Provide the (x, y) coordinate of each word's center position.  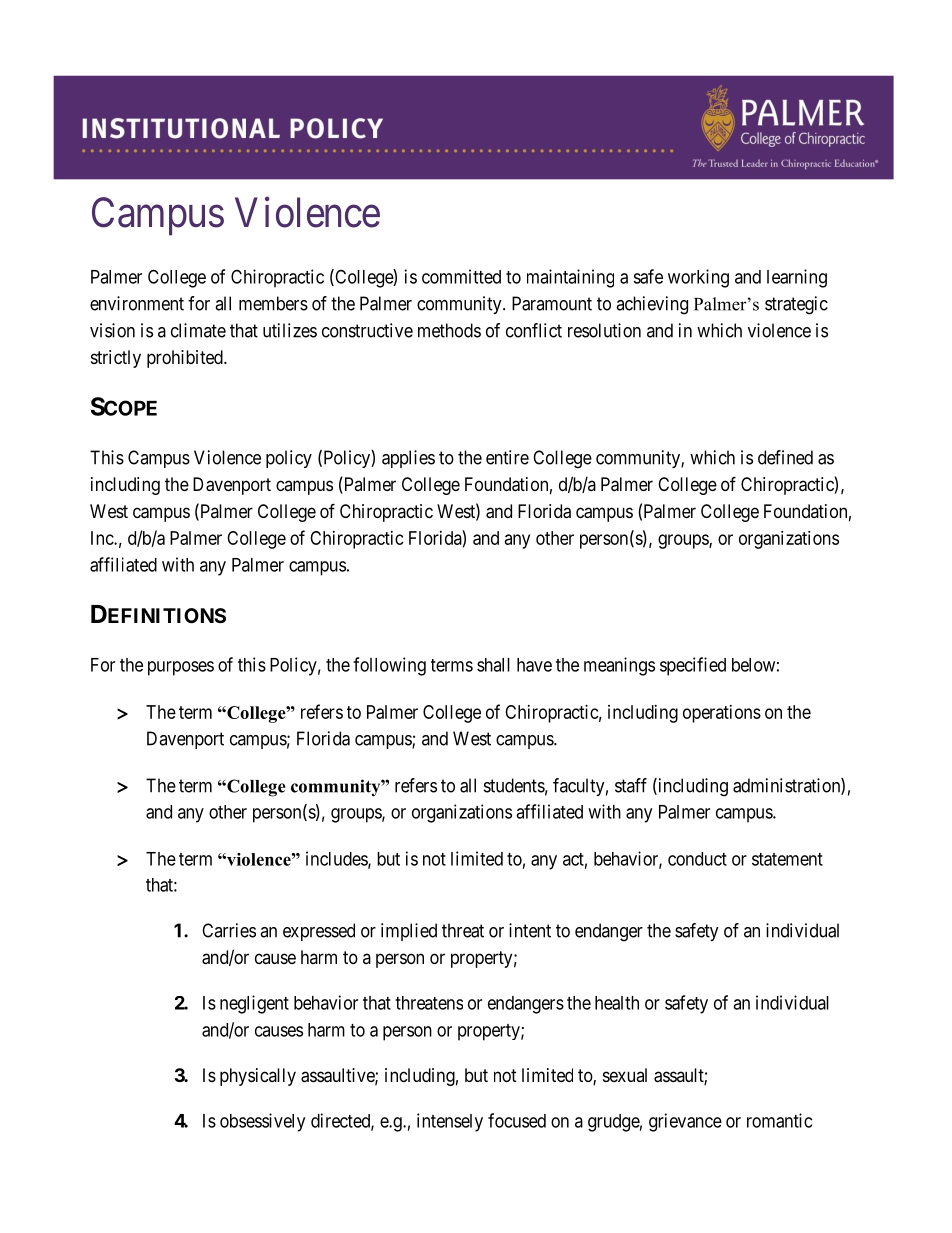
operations (722, 714)
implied (409, 932)
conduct (697, 859)
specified (693, 666)
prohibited (186, 359)
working (698, 278)
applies (408, 459)
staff (631, 785)
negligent (254, 1004)
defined (785, 457)
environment (137, 303)
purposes (181, 668)
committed (461, 276)
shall (493, 665)
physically (258, 1077)
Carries (229, 930)
